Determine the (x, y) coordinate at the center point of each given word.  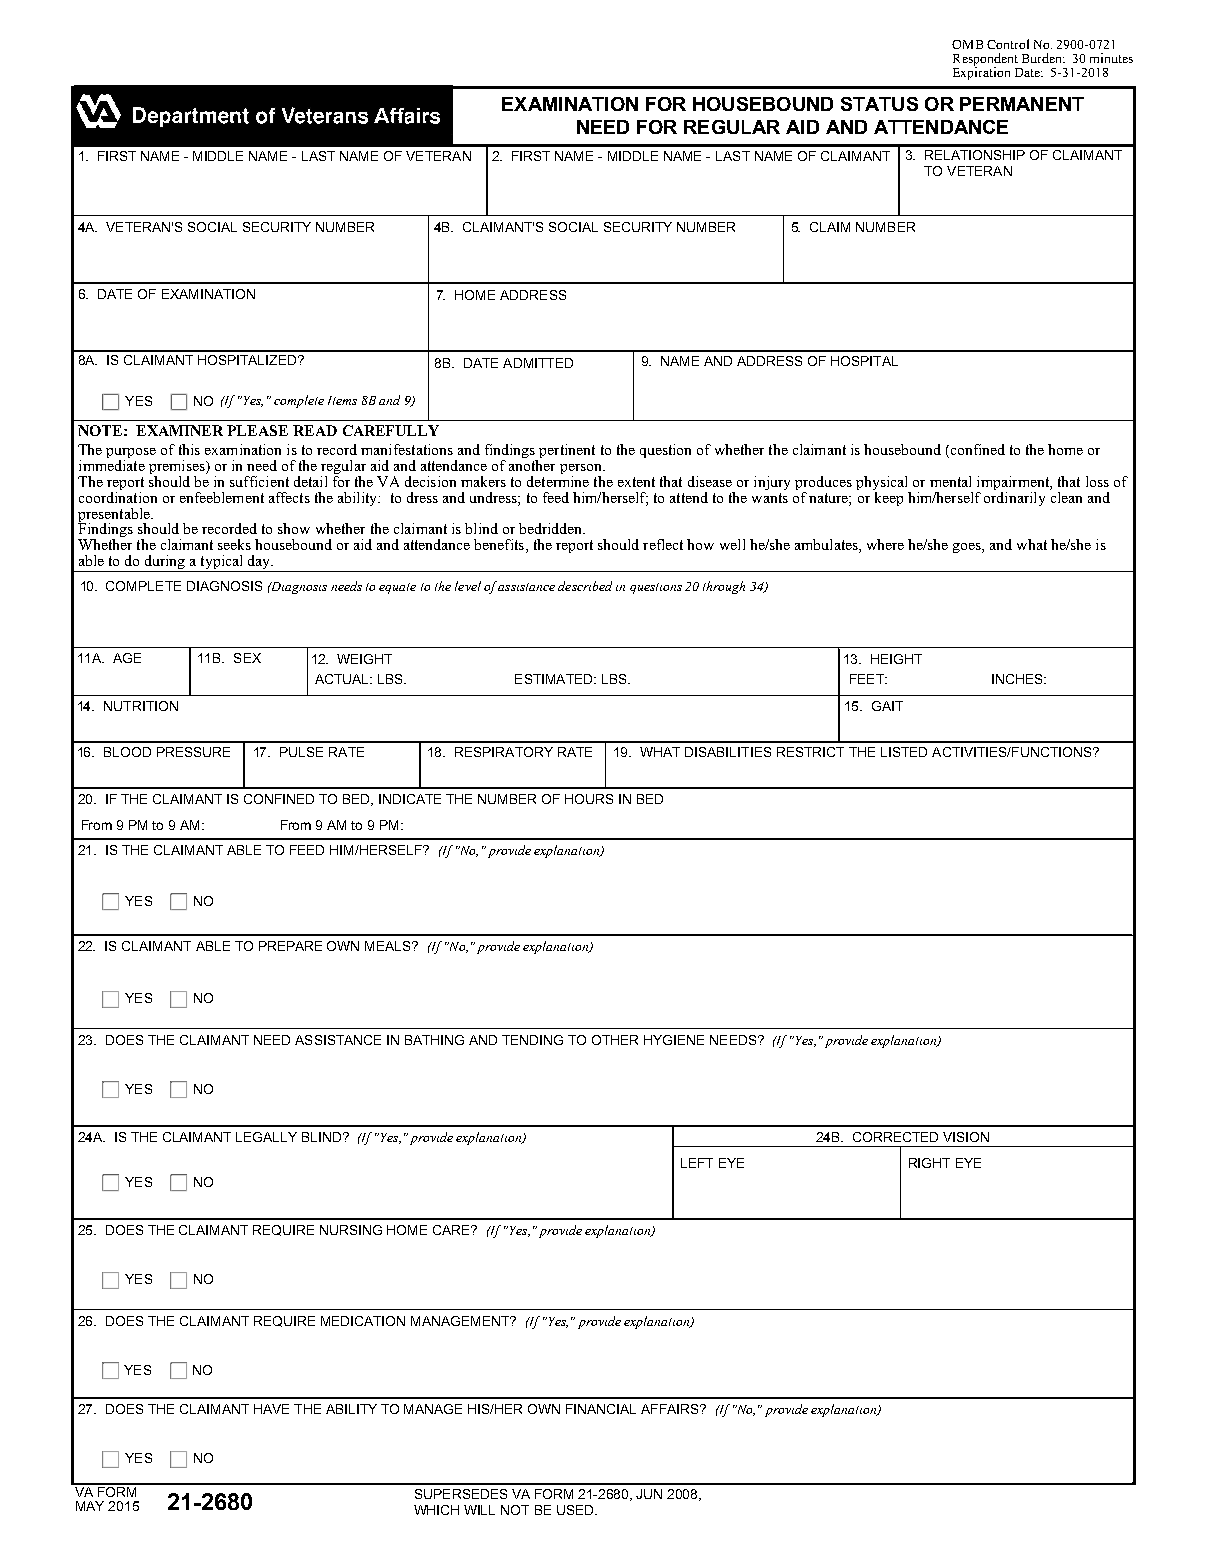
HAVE (271, 1409)
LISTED (904, 752)
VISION (966, 1137)
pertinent (566, 452)
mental (950, 481)
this (189, 449)
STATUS (879, 104)
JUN (649, 1494)
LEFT (697, 1163)
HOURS (589, 799)
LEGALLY (266, 1137)
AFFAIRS (671, 1409)
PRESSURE (193, 752)
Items (342, 400)
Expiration (981, 72)
